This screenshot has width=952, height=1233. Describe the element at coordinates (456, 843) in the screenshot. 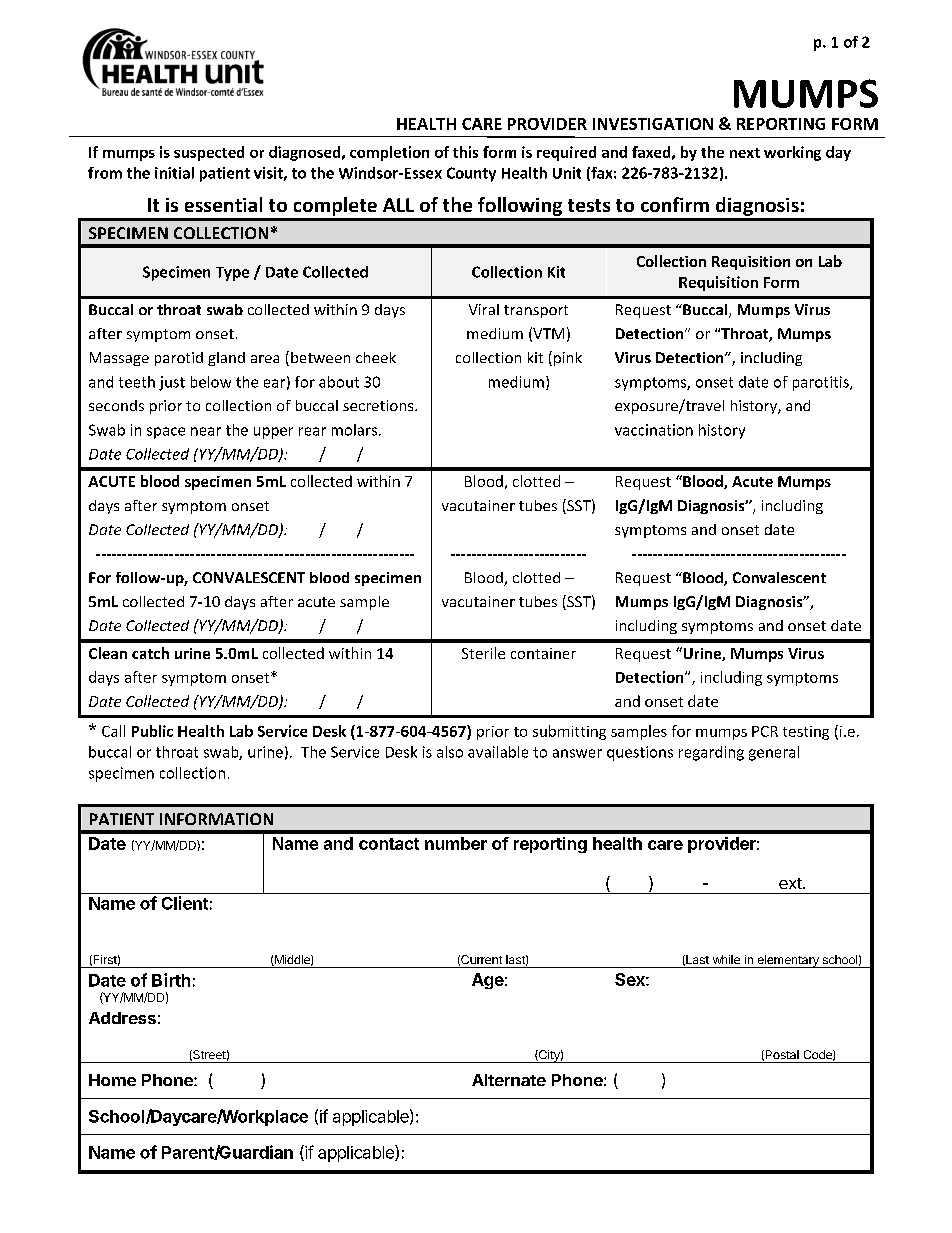

I see `number` at that location.
